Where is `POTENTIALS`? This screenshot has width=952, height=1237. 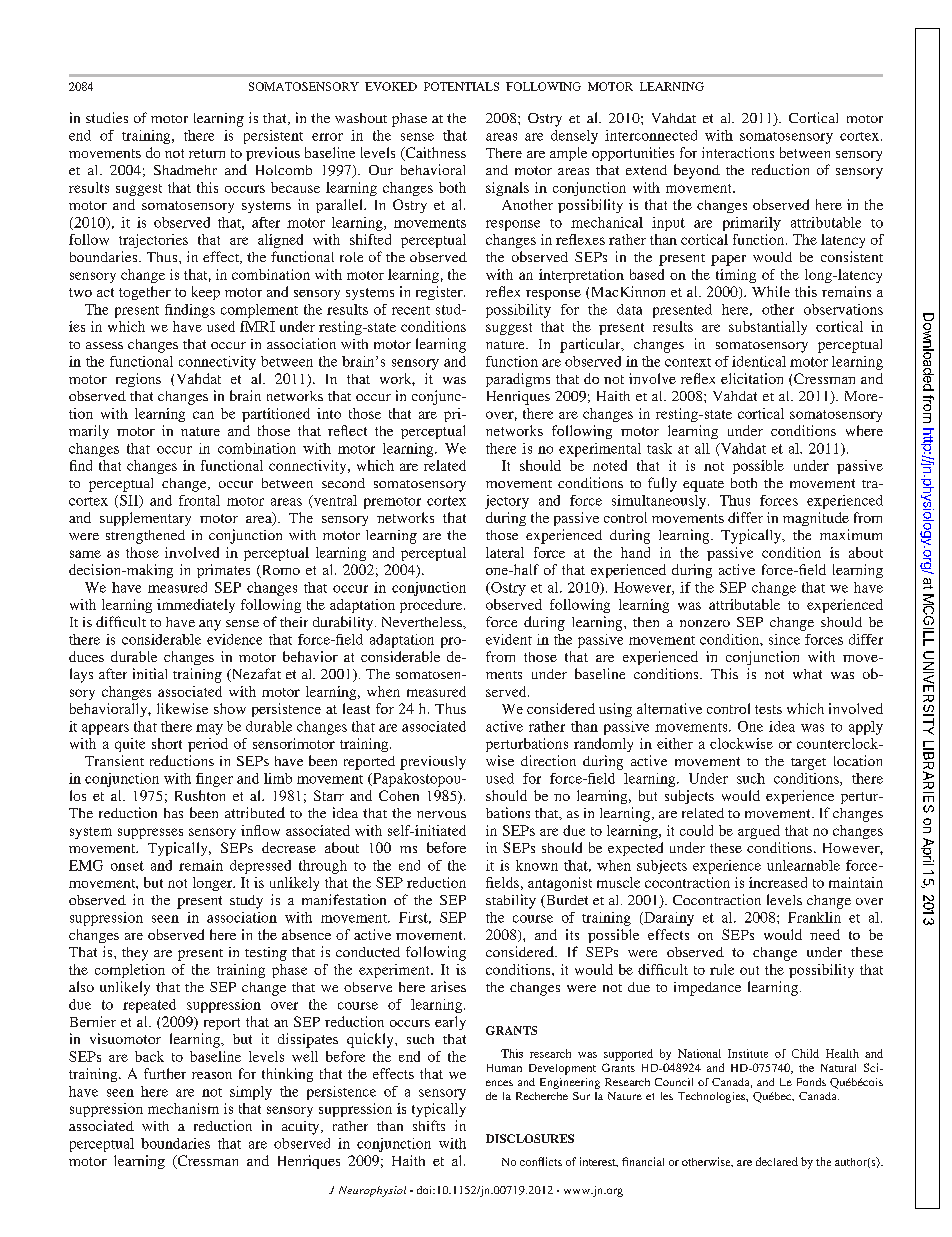 POTENTIALS is located at coordinates (461, 86).
